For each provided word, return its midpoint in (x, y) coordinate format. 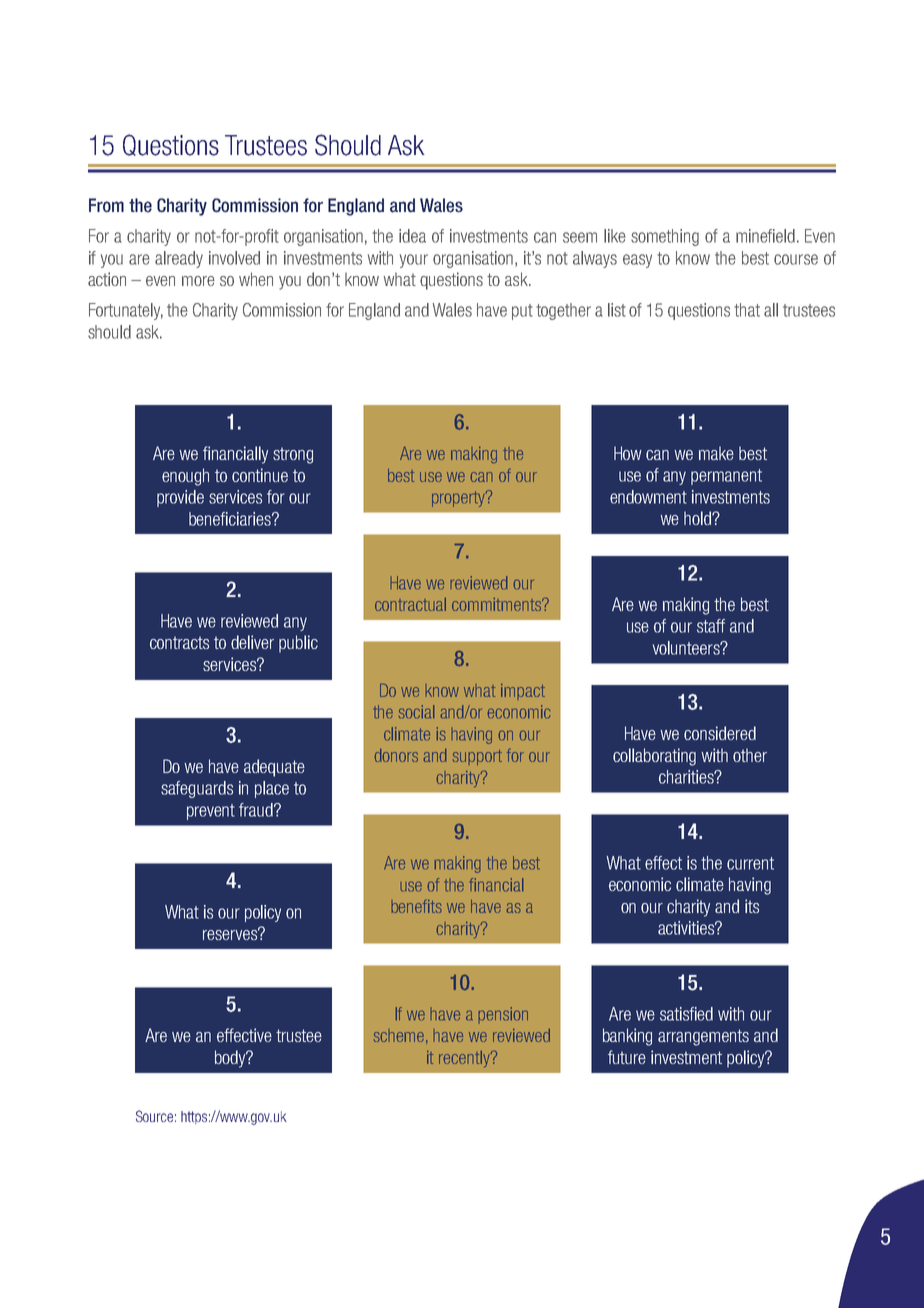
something (665, 237)
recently (465, 1059)
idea (412, 236)
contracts (179, 642)
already (179, 259)
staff (711, 626)
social (416, 712)
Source (154, 1116)
